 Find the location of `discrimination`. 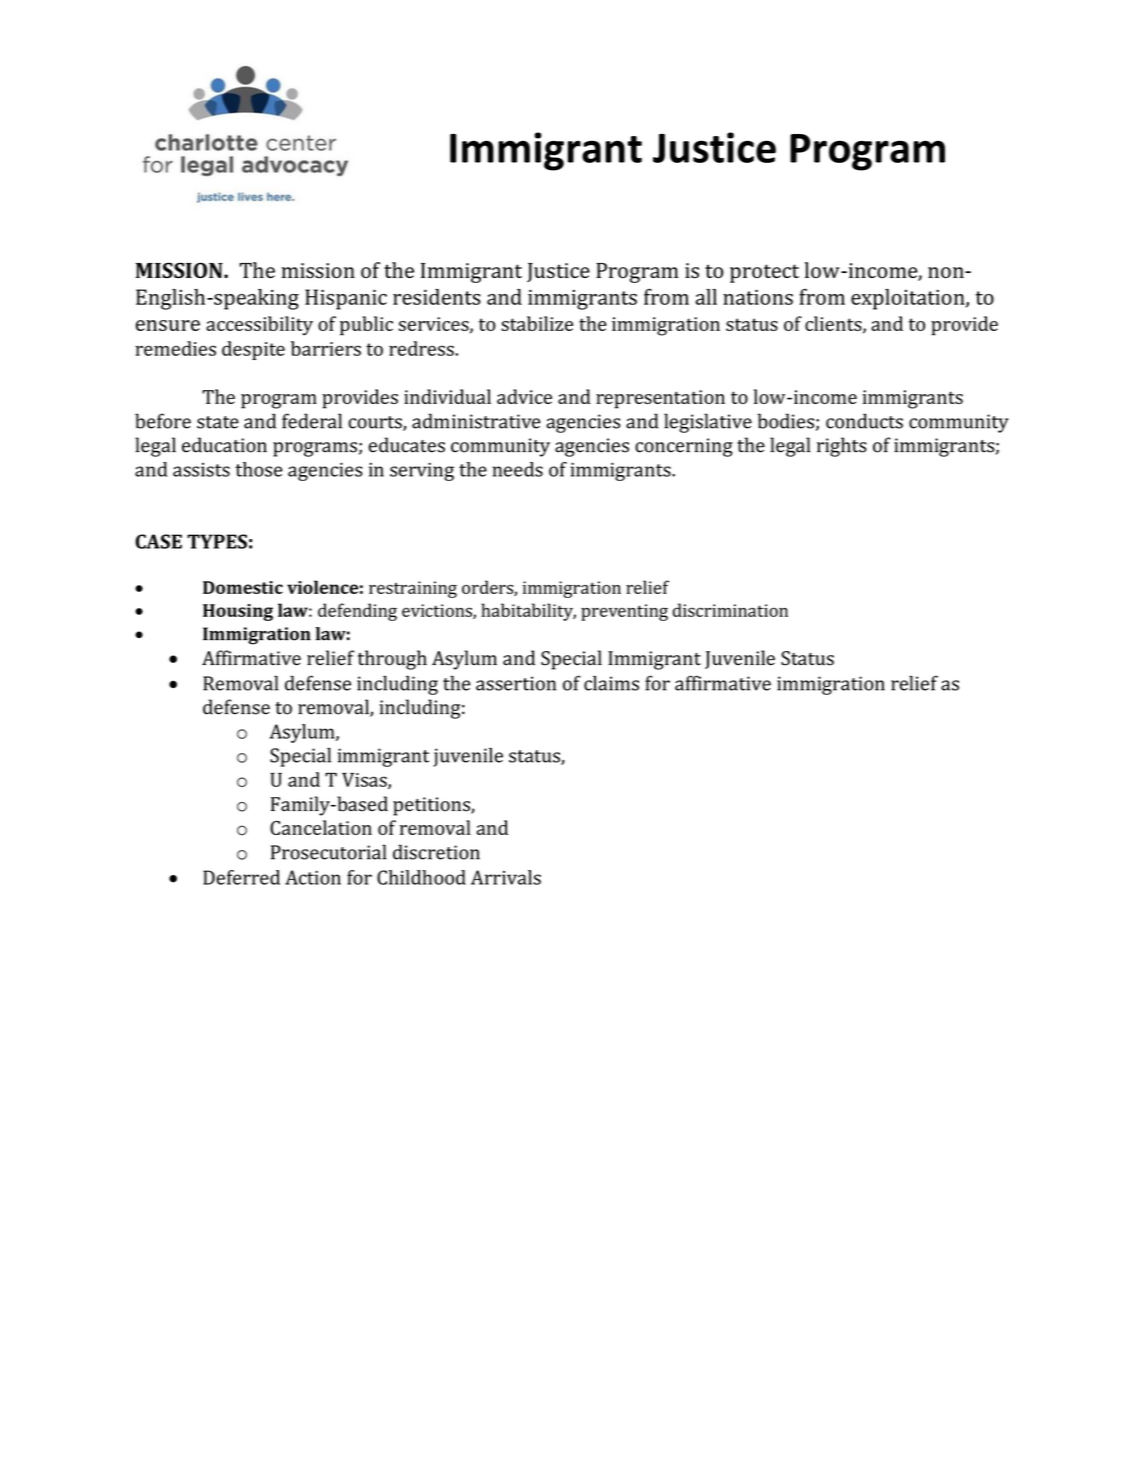

discrimination is located at coordinates (730, 610).
